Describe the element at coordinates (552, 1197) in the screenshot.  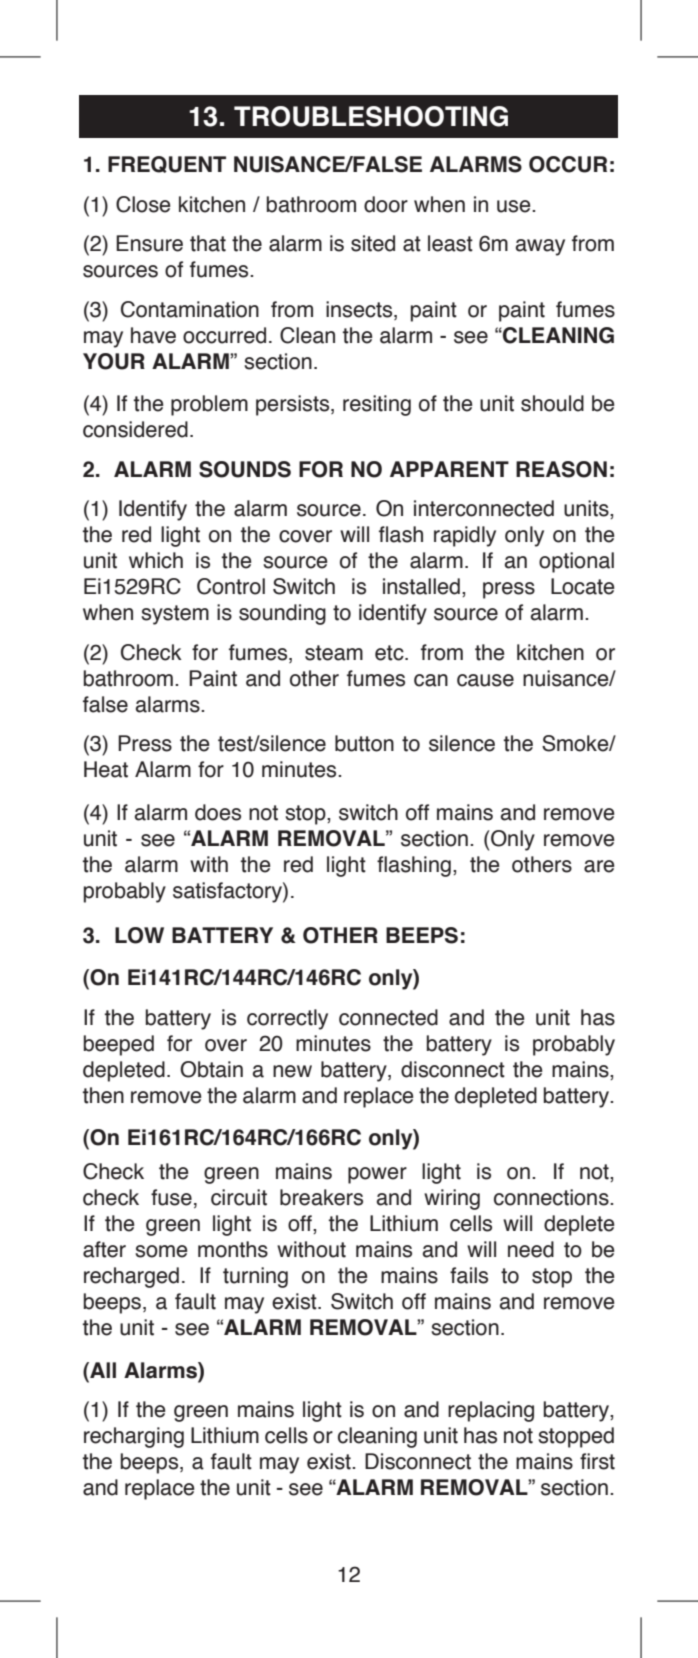
I see `connections` at that location.
